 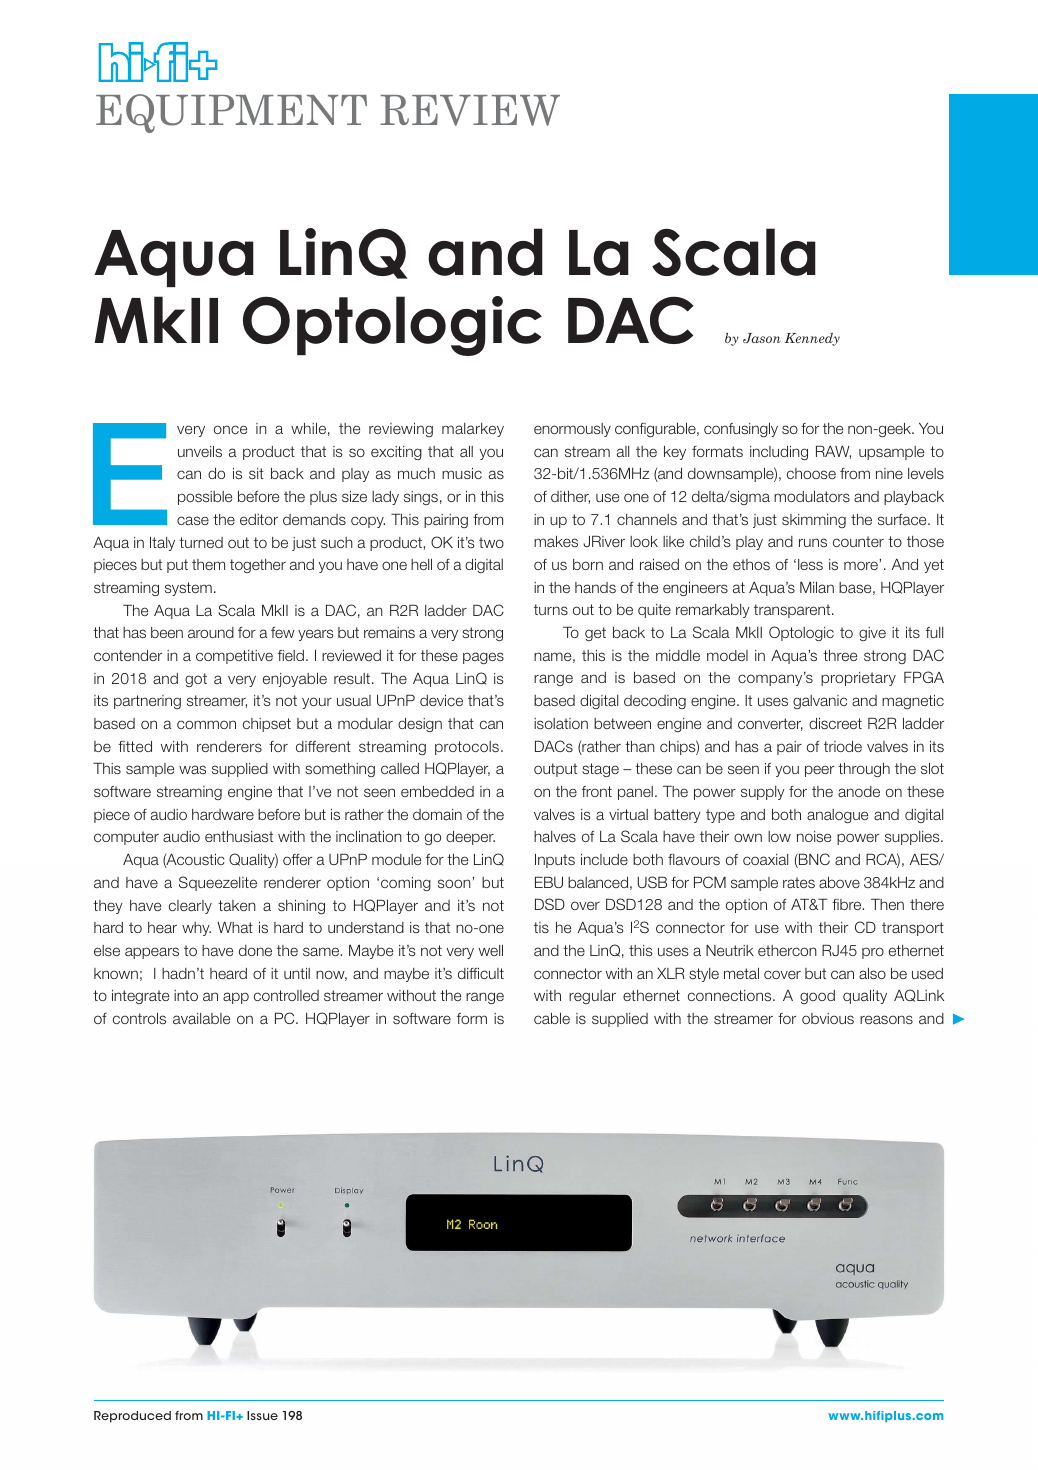 I want to click on Jason, so click(x=762, y=338).
